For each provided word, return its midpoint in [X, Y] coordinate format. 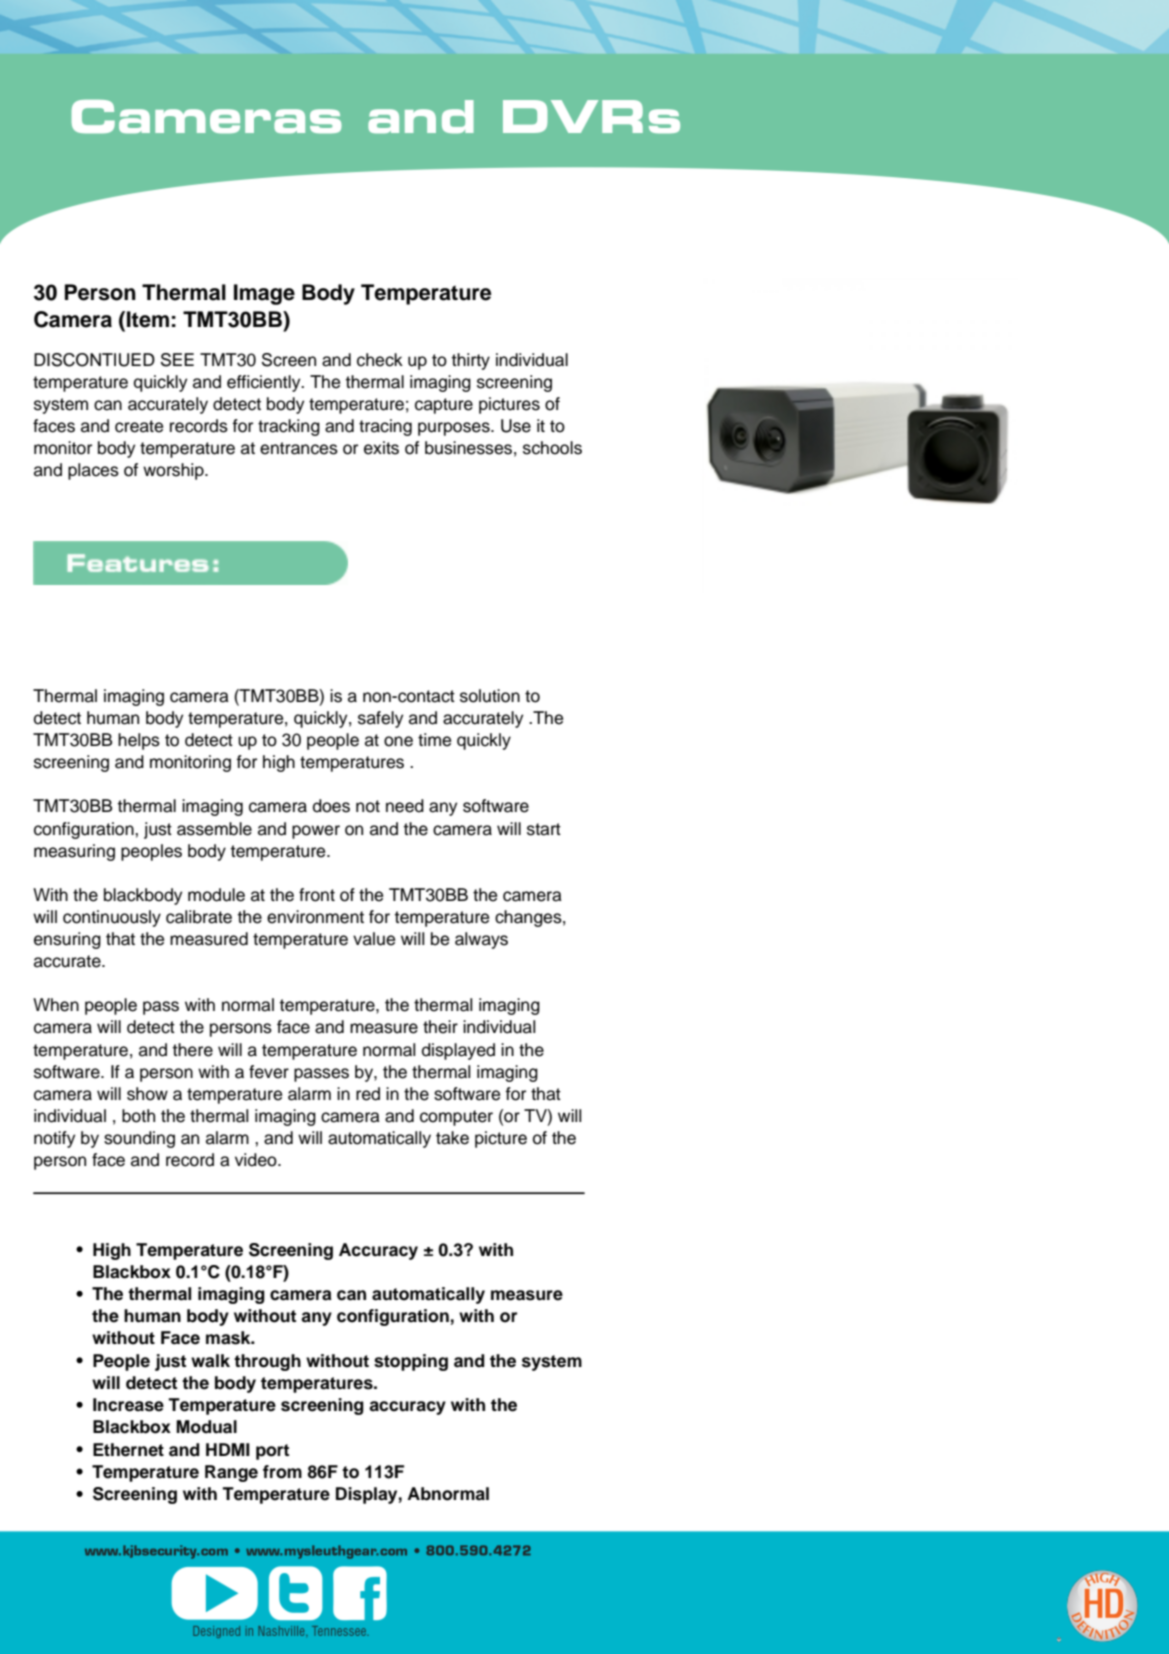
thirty [470, 361]
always [481, 940]
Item [148, 319]
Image [264, 294]
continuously [112, 918]
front [317, 895]
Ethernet [128, 1450]
